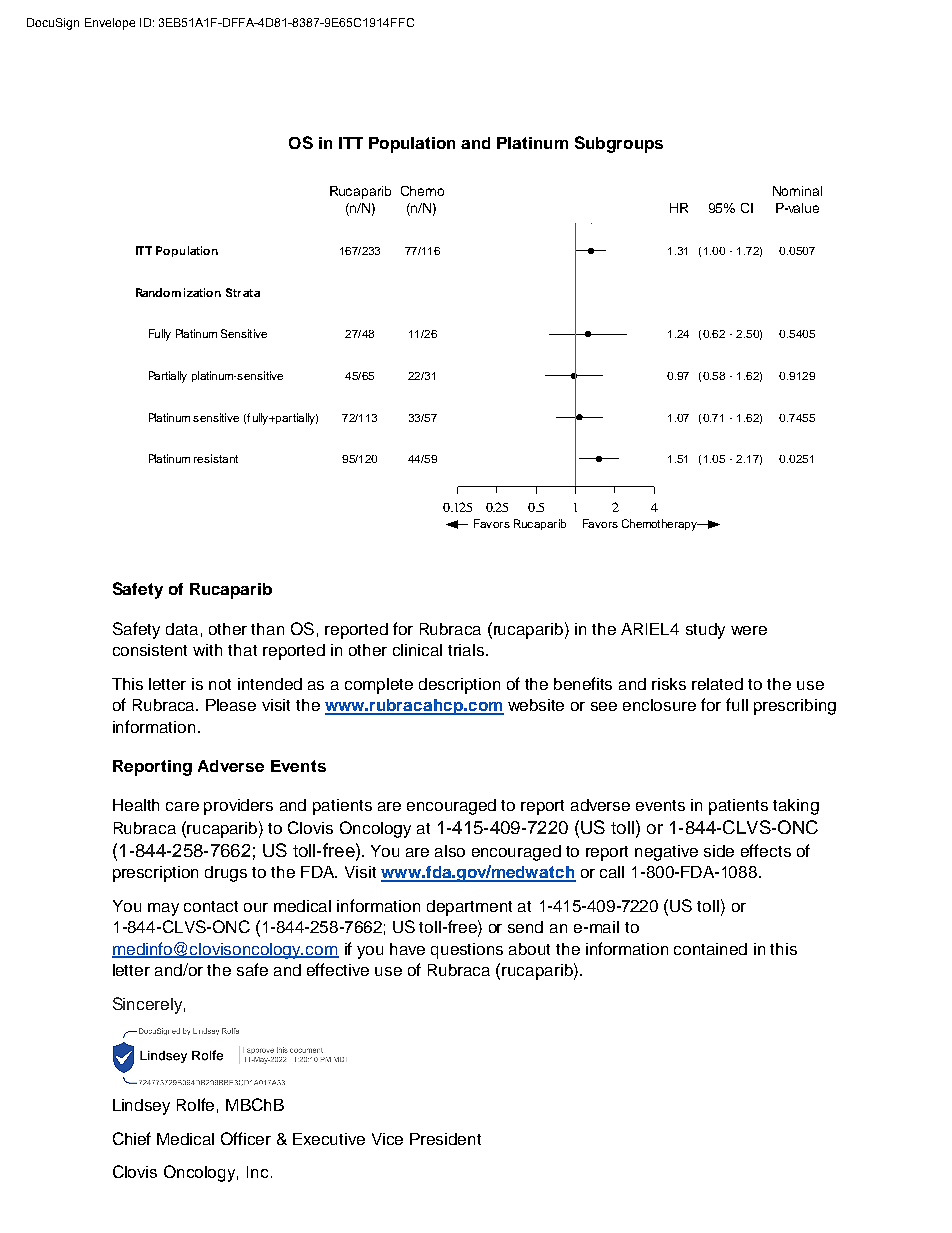 This image has height=1233, width=952. Describe the element at coordinates (705, 631) in the image. I see `study` at that location.
